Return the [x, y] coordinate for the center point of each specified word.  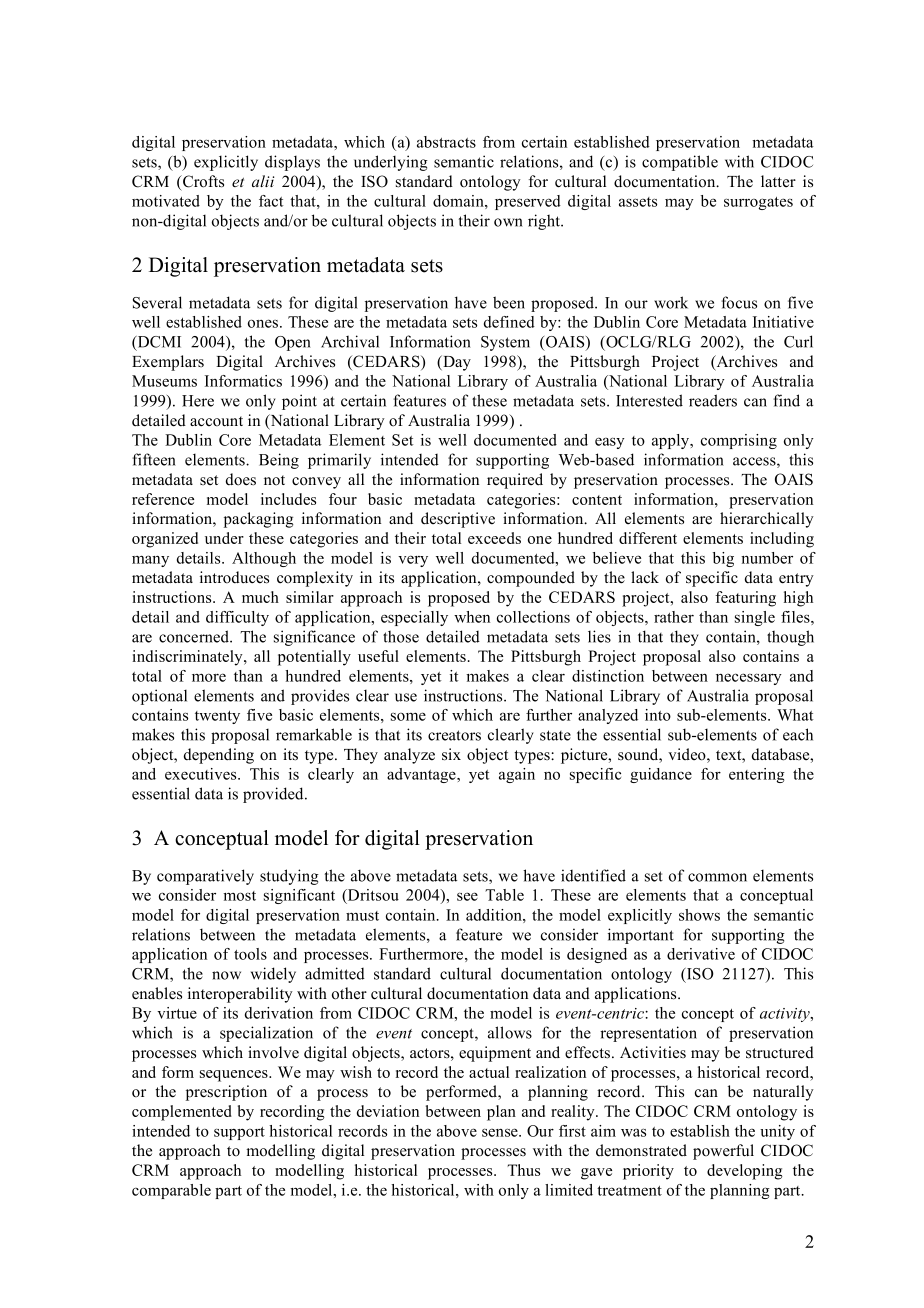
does [241, 479]
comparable [171, 1191]
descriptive [458, 520]
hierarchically [767, 520]
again [517, 775]
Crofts [202, 181]
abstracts [446, 142]
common [717, 877]
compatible [680, 163]
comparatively [205, 877]
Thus [523, 1170]
